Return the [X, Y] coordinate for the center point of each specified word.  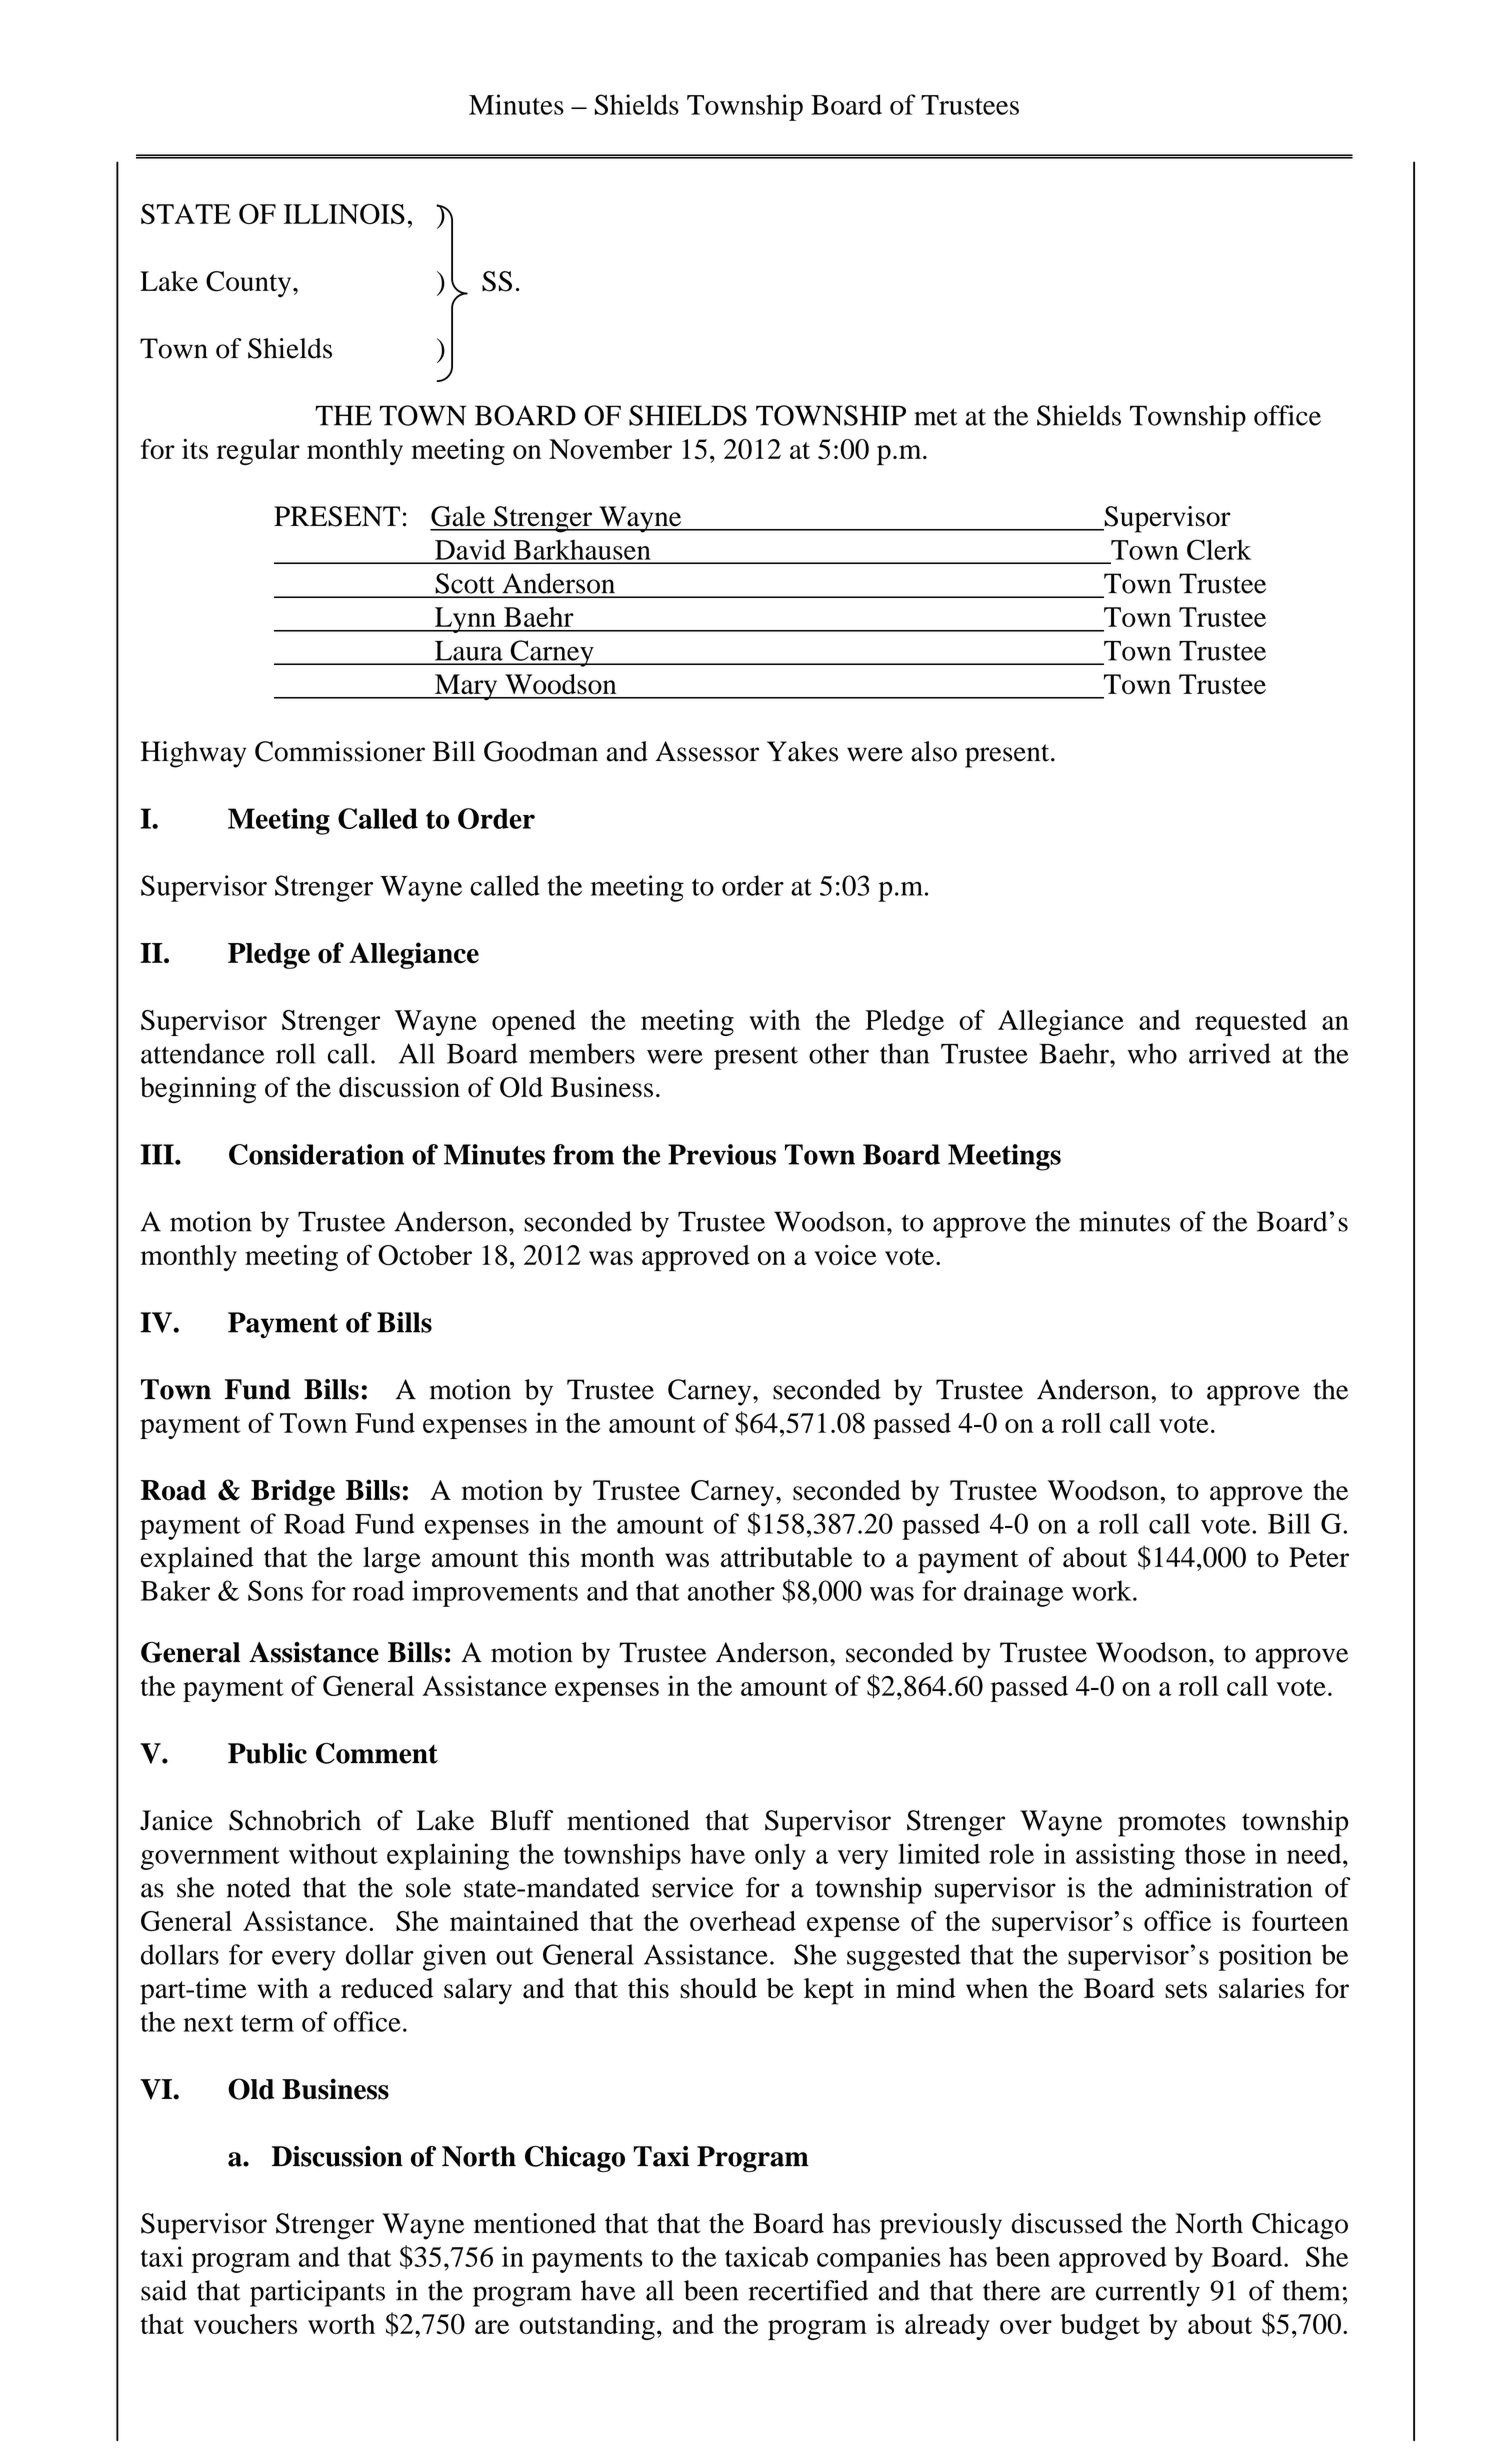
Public [267, 1753]
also [934, 751]
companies [878, 2259]
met [936, 417]
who [1152, 1053]
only [780, 1856]
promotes [1172, 1825]
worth [341, 2324]
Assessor [707, 751]
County [250, 284]
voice [845, 1255]
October [425, 1255]
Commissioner [340, 751]
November [610, 449]
